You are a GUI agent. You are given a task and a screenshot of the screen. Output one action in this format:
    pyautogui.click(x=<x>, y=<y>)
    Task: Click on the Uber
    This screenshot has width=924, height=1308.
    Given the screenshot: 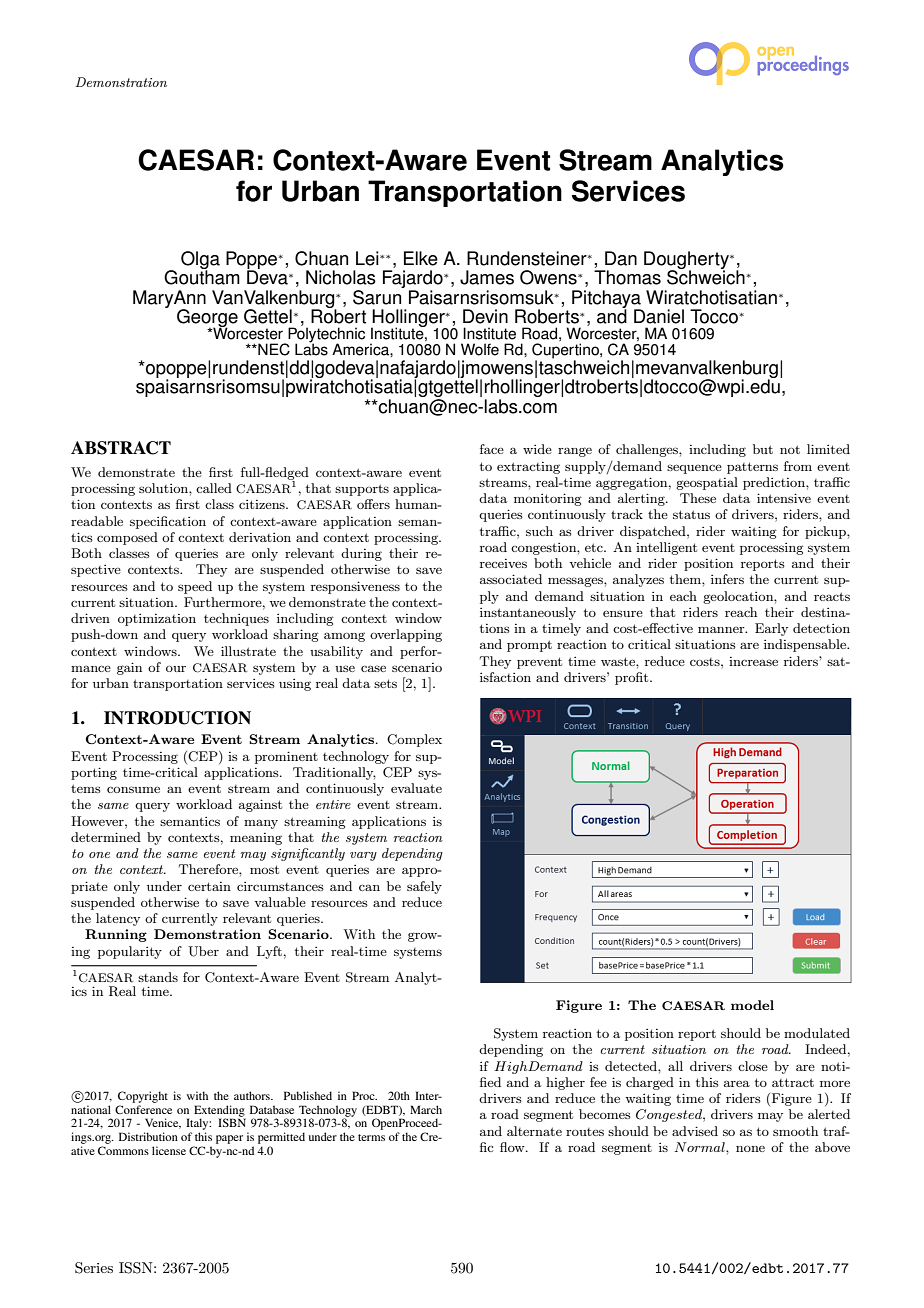 What is the action you would take?
    pyautogui.click(x=203, y=951)
